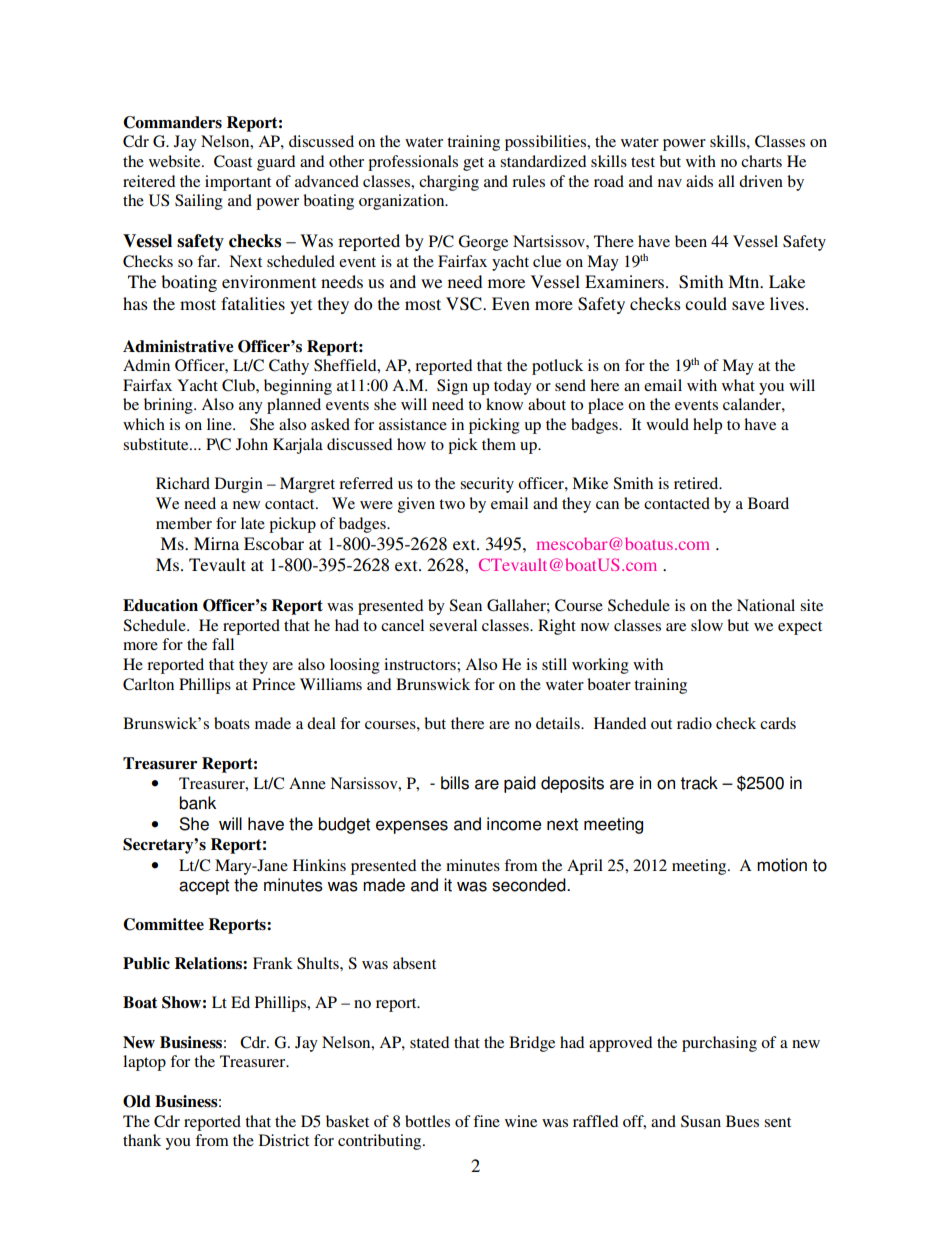 This document has height=1233, width=952. What do you see at coordinates (699, 181) in the document?
I see `aids` at bounding box center [699, 181].
